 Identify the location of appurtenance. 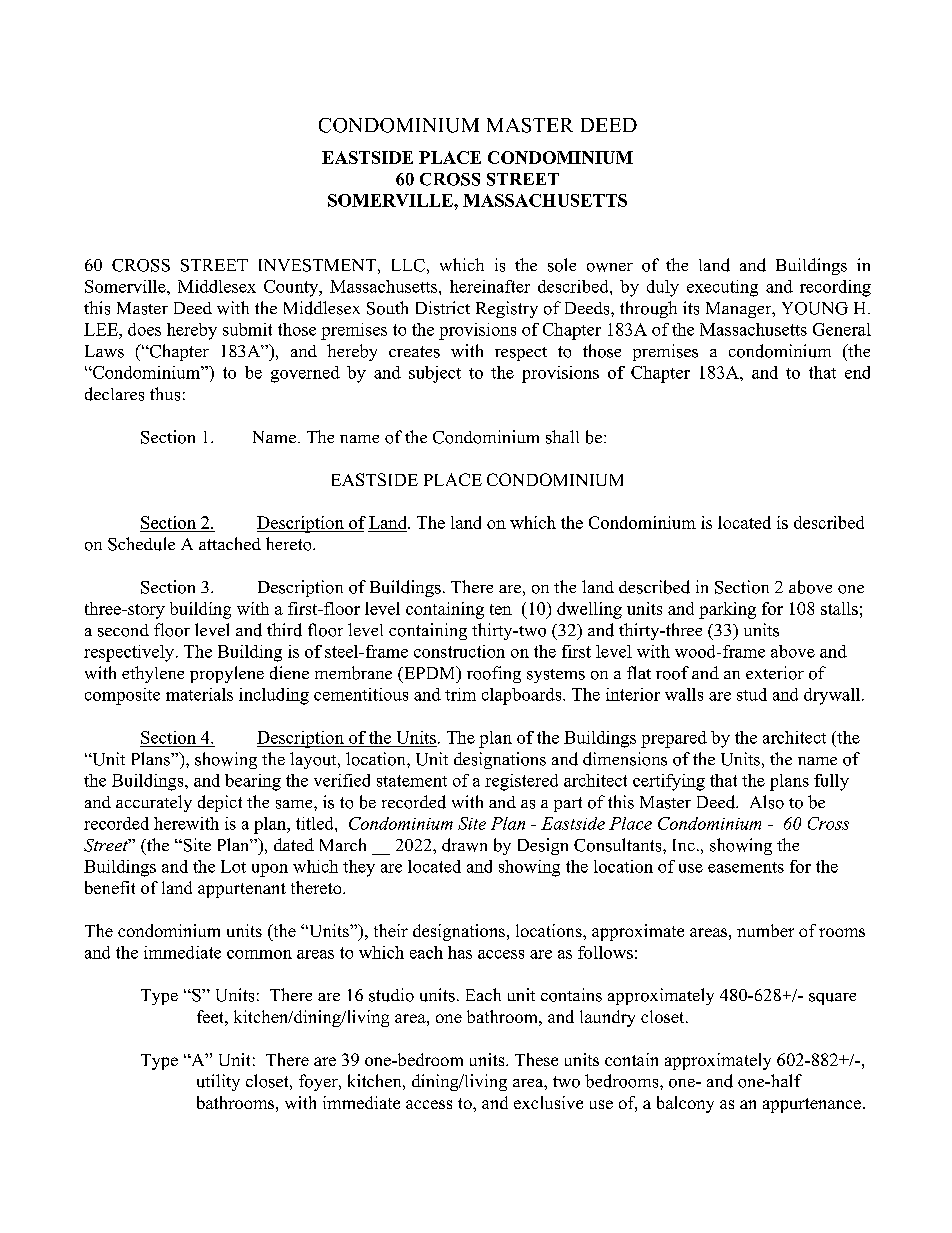
(812, 1105).
